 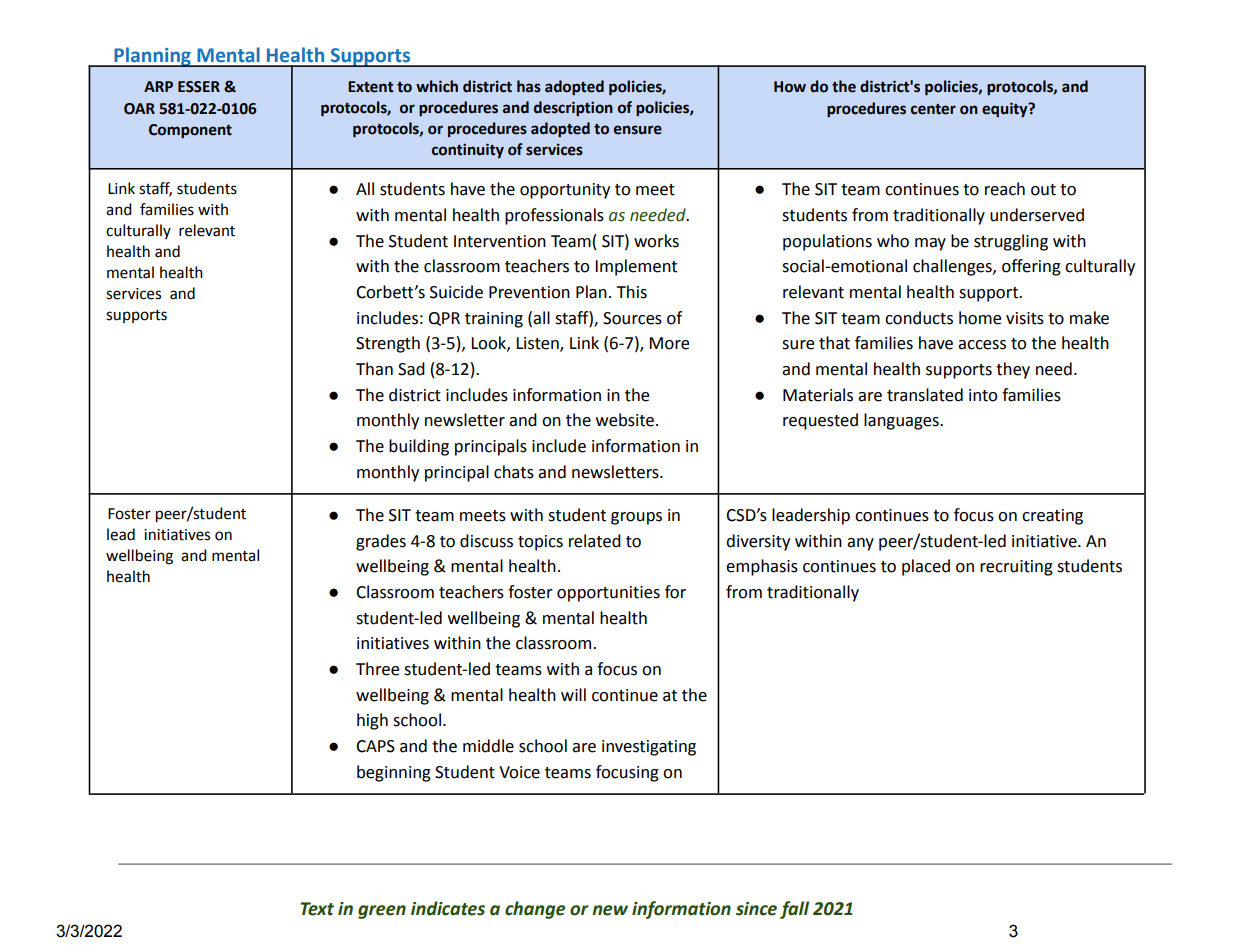 I want to click on grades, so click(x=381, y=542).
